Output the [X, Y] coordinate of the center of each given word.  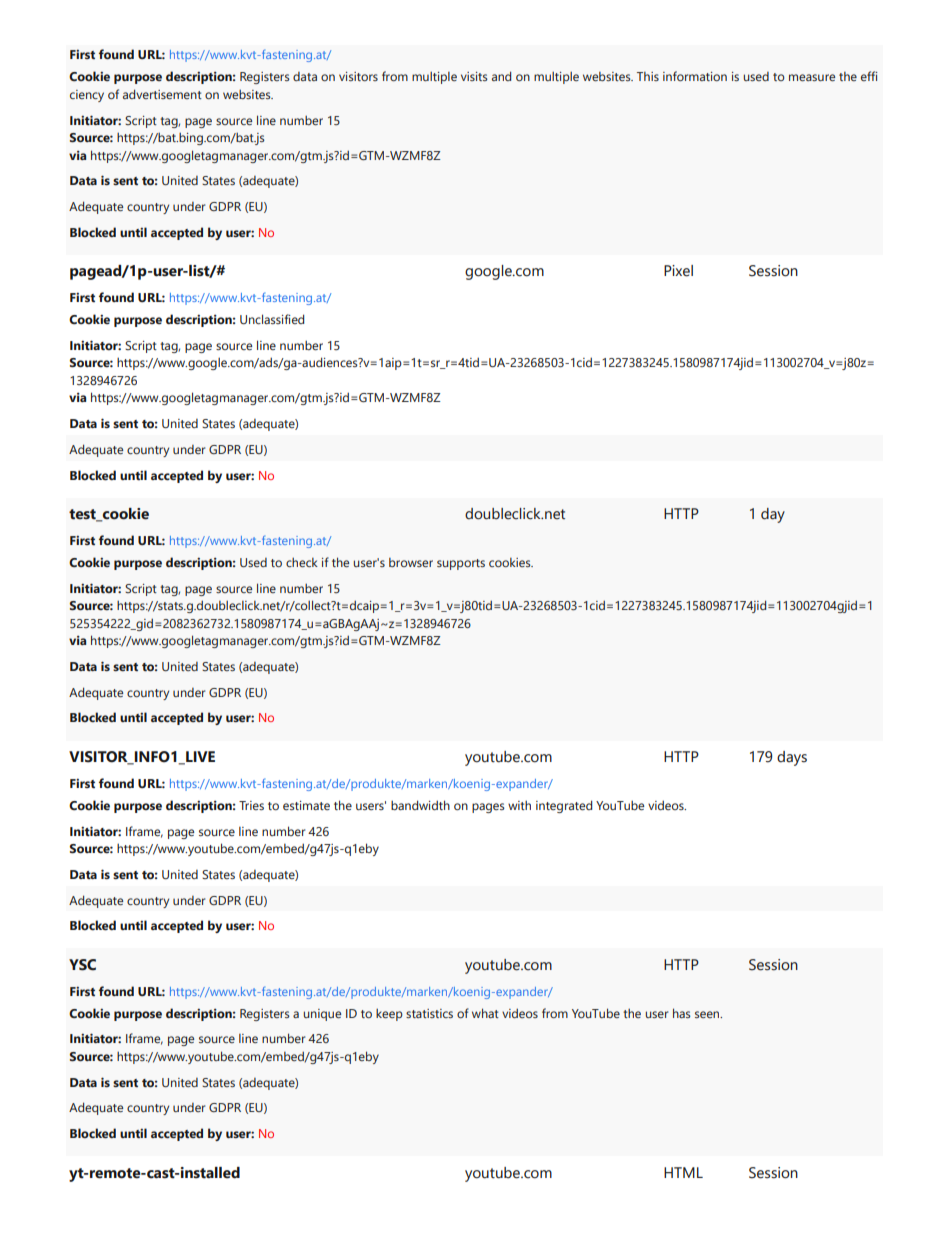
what [485, 1013]
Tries [251, 805]
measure [812, 77]
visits [474, 76]
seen [708, 1014]
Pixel [678, 271]
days [792, 758]
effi [869, 76]
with [519, 805]
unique [322, 1015]
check [302, 562]
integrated [564, 806]
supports [461, 564]
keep [389, 1014]
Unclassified [272, 319]
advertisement [162, 94]
